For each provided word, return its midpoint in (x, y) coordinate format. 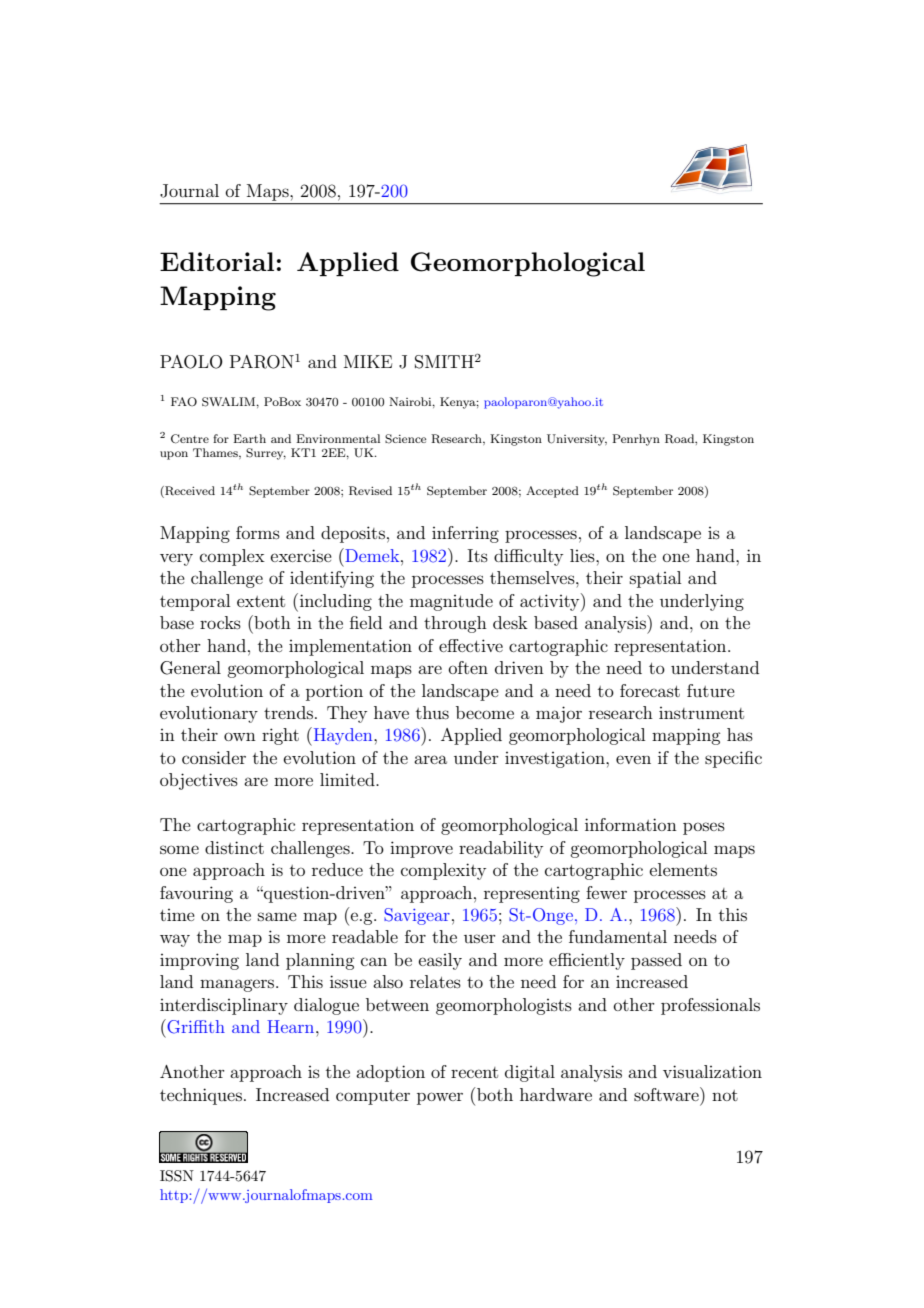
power (440, 1098)
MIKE (368, 361)
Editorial (217, 261)
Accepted (552, 492)
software (667, 1094)
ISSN (177, 1176)
